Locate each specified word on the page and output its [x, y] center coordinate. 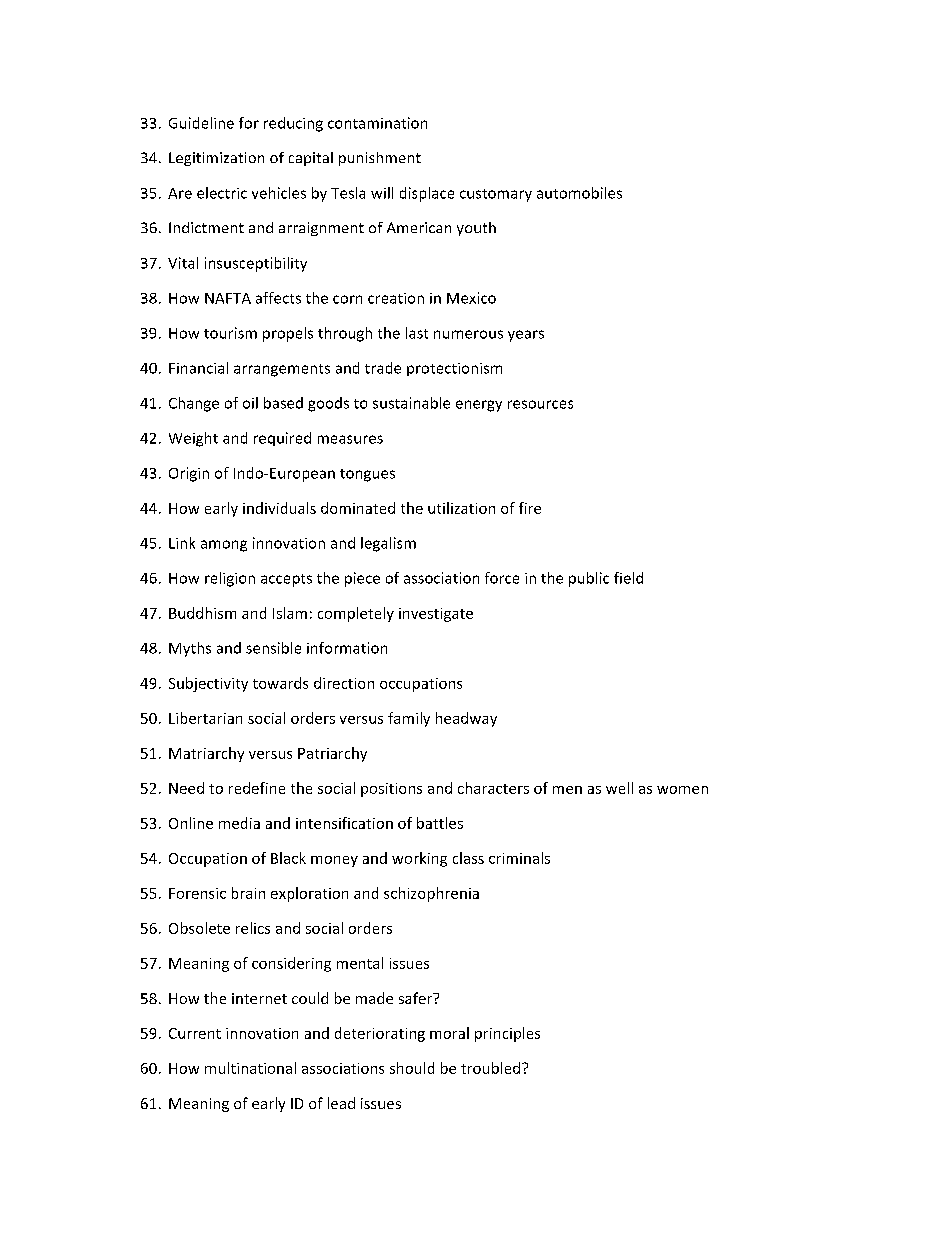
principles [507, 1034]
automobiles [579, 193]
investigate [436, 615]
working [419, 859]
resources [540, 404]
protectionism [454, 369]
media [239, 823]
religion [230, 579]
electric [222, 193]
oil [250, 403]
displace [427, 194]
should [412, 1068]
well [619, 788]
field [628, 578]
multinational [250, 1068]
